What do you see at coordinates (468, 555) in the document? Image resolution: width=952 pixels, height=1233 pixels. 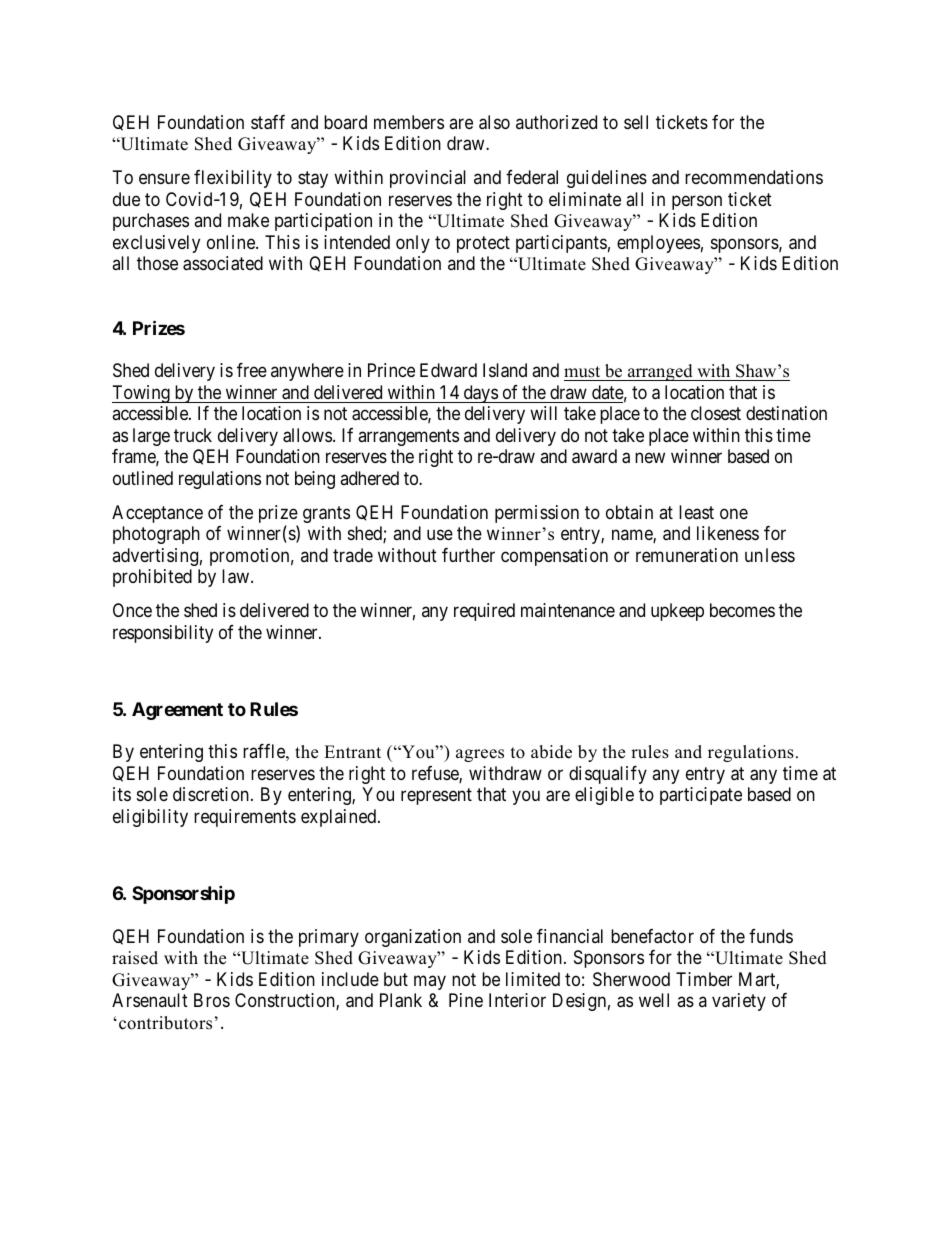 I see `further` at bounding box center [468, 555].
